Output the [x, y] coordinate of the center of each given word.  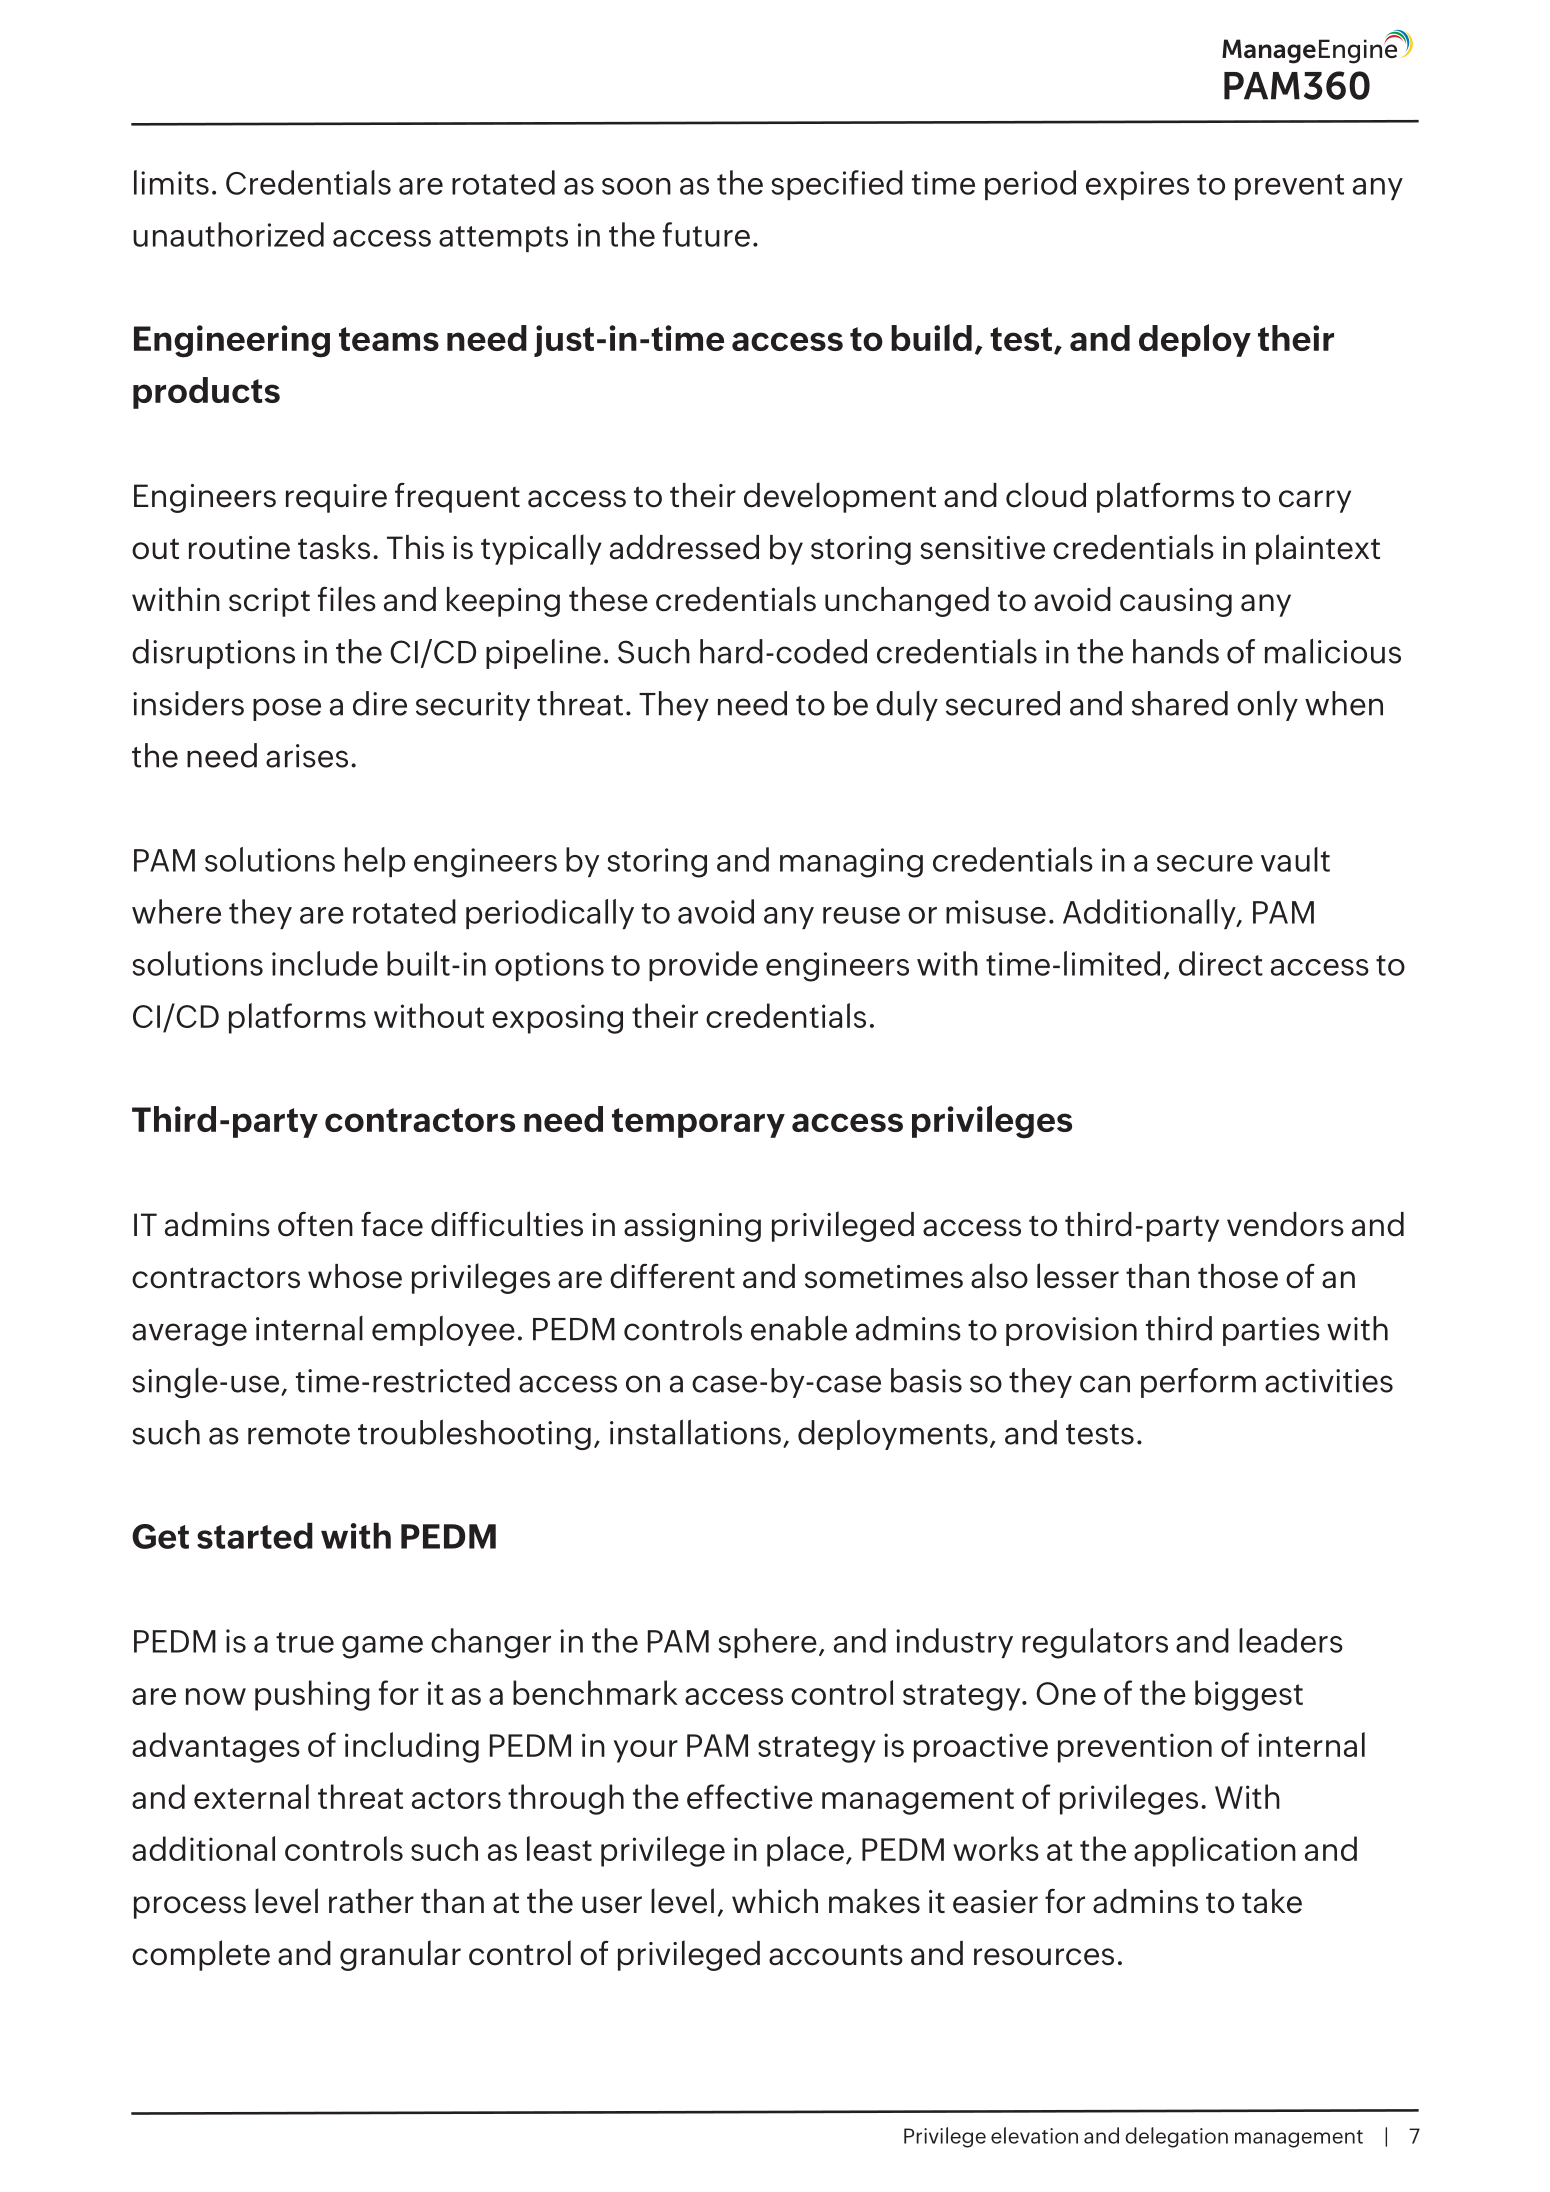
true [305, 1642]
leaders [1291, 1640]
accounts [836, 1955]
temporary [698, 1123]
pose [287, 709]
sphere [768, 1643]
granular [400, 1955]
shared [1180, 703]
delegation [1176, 2137]
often [315, 1224]
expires [1137, 185]
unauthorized [228, 234]
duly [907, 706]
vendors [1285, 1224]
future [706, 234]
